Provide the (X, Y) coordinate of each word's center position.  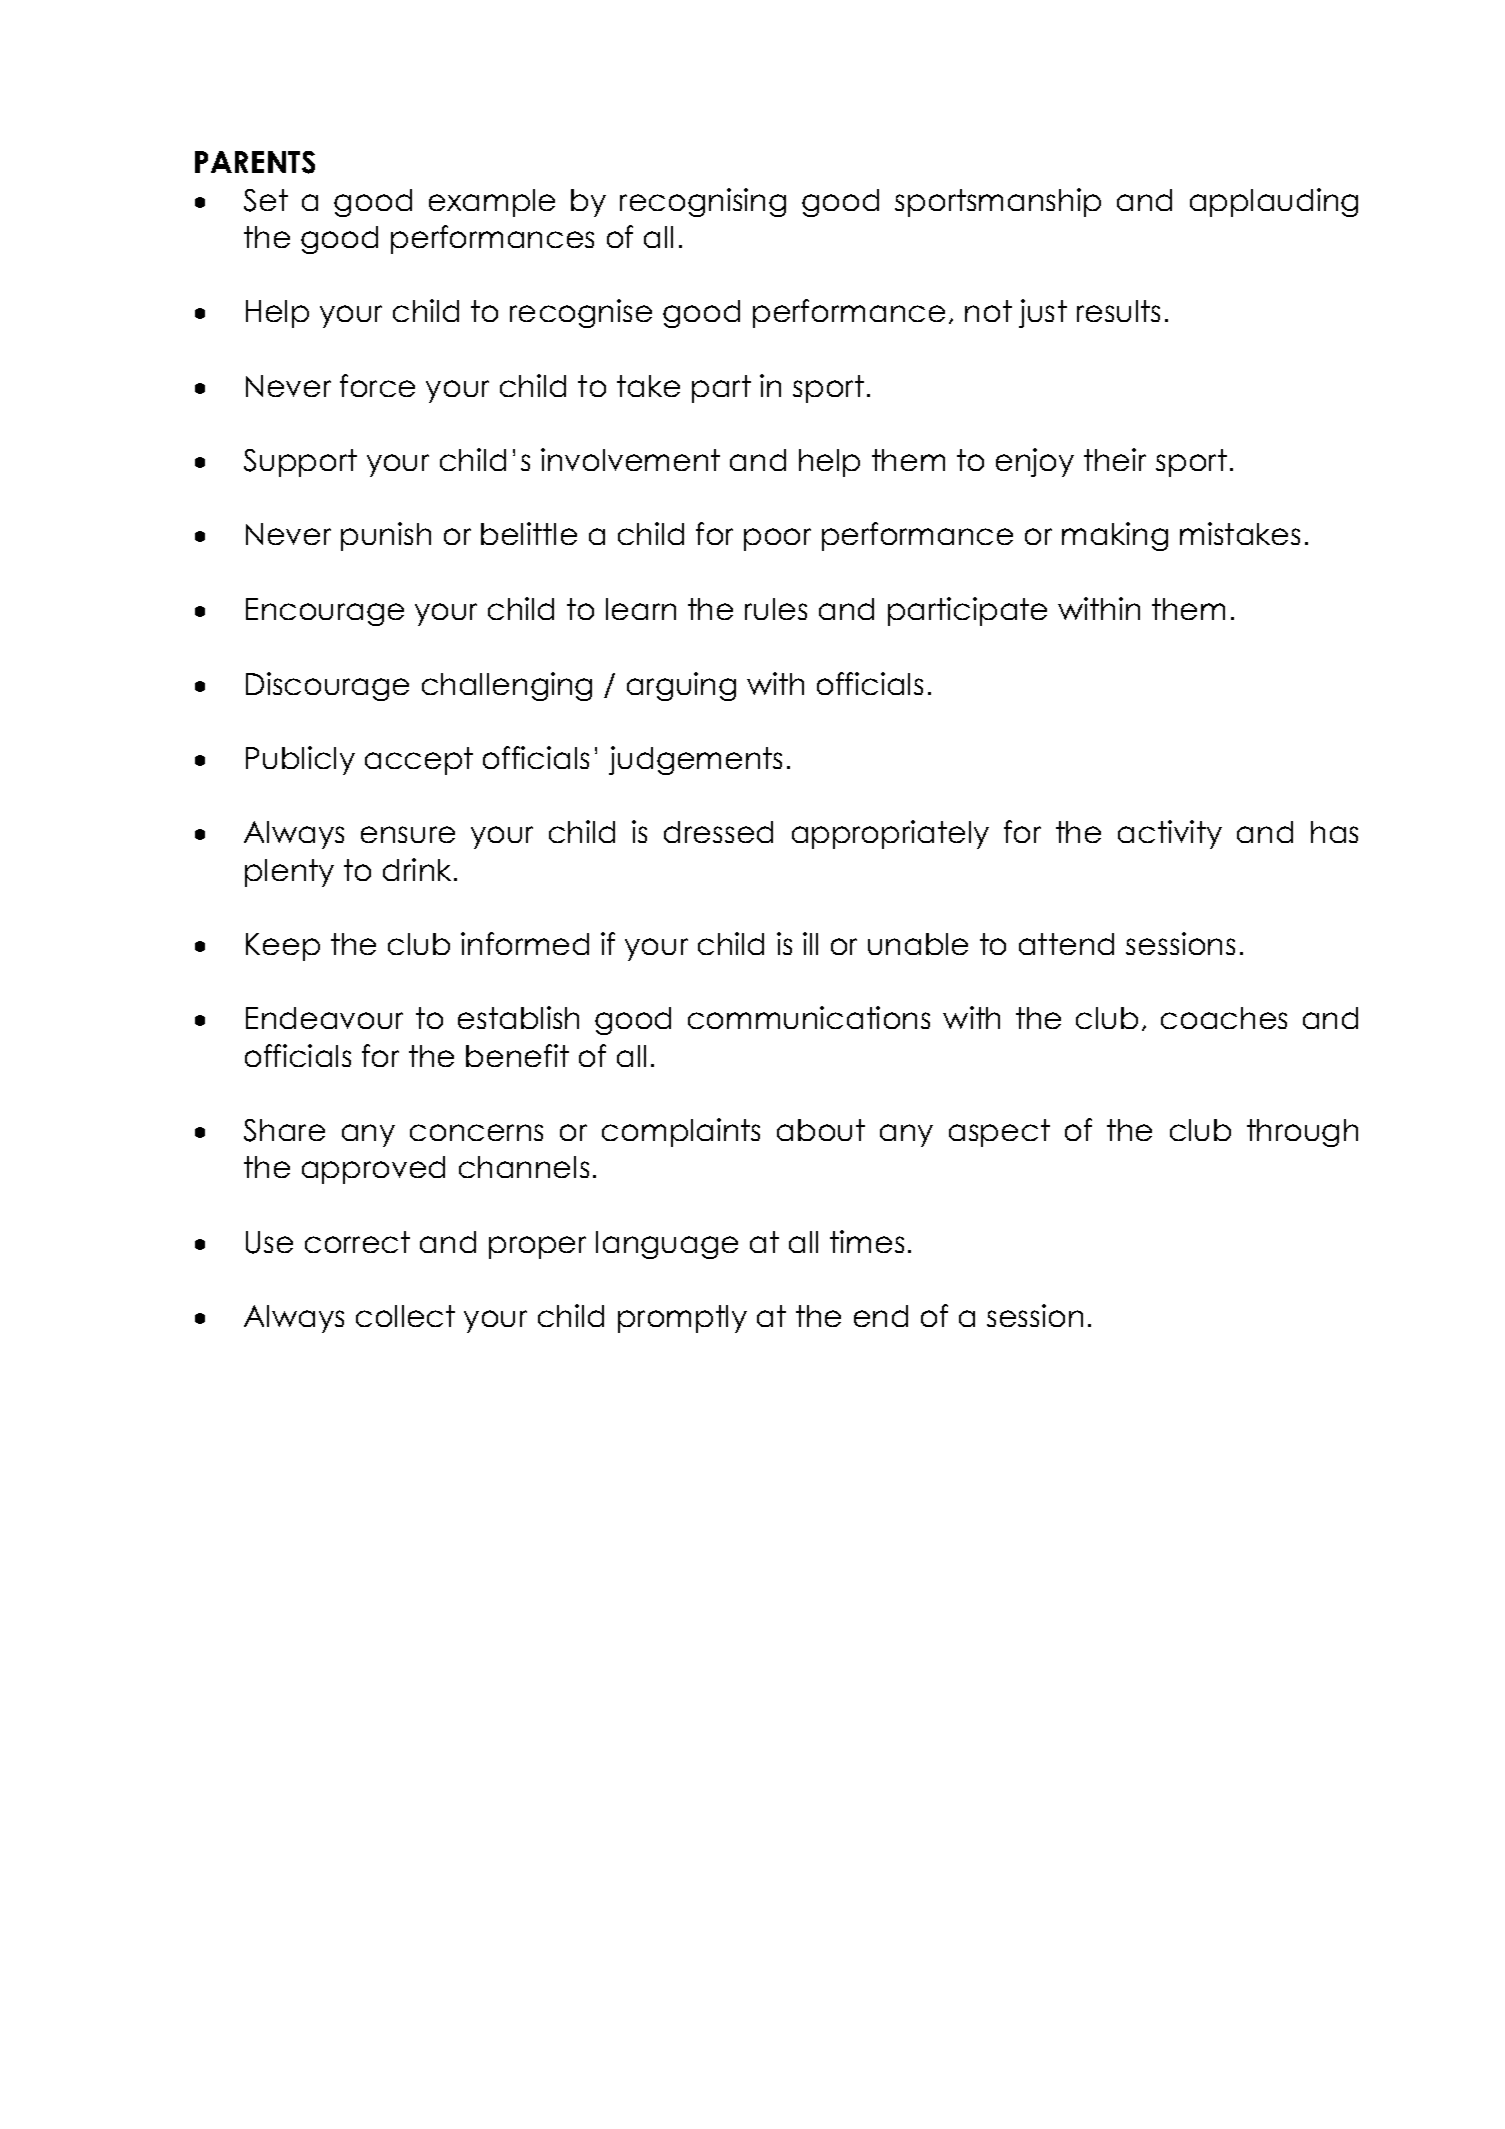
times (867, 1241)
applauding (1274, 202)
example (492, 203)
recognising (703, 202)
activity (1170, 834)
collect (405, 1316)
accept (419, 761)
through (1302, 1133)
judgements (695, 760)
